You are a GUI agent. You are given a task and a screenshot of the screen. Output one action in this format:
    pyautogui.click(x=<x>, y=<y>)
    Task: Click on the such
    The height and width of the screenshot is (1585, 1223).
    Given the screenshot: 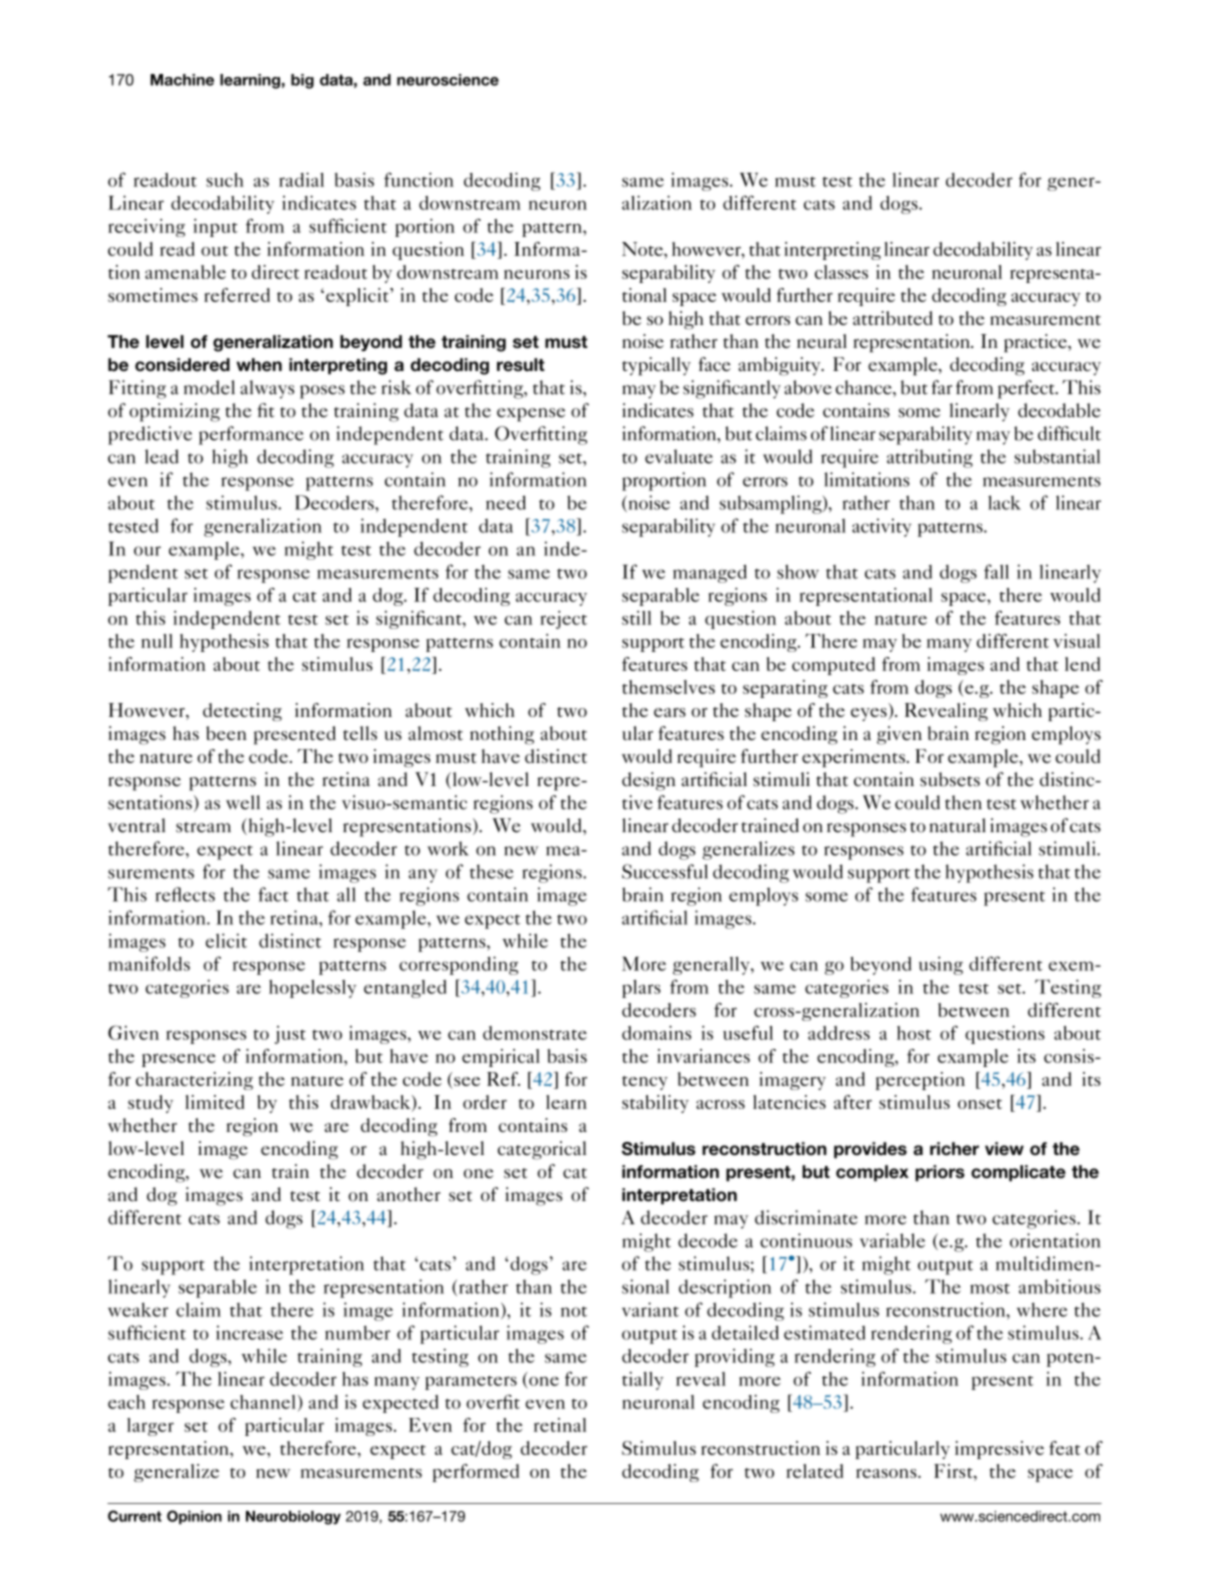 What is the action you would take?
    pyautogui.click(x=225, y=180)
